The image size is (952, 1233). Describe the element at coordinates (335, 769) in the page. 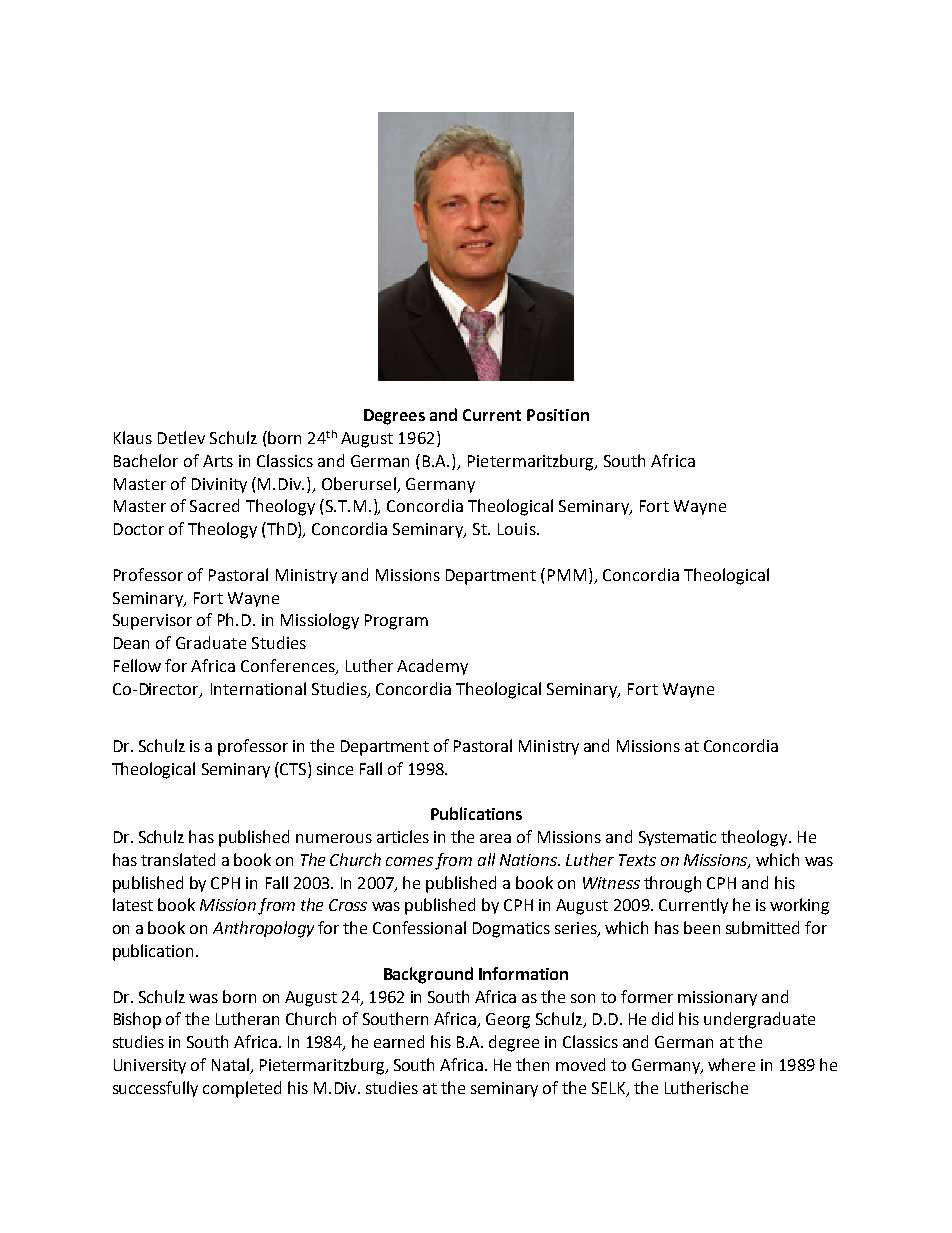

I see `since` at that location.
